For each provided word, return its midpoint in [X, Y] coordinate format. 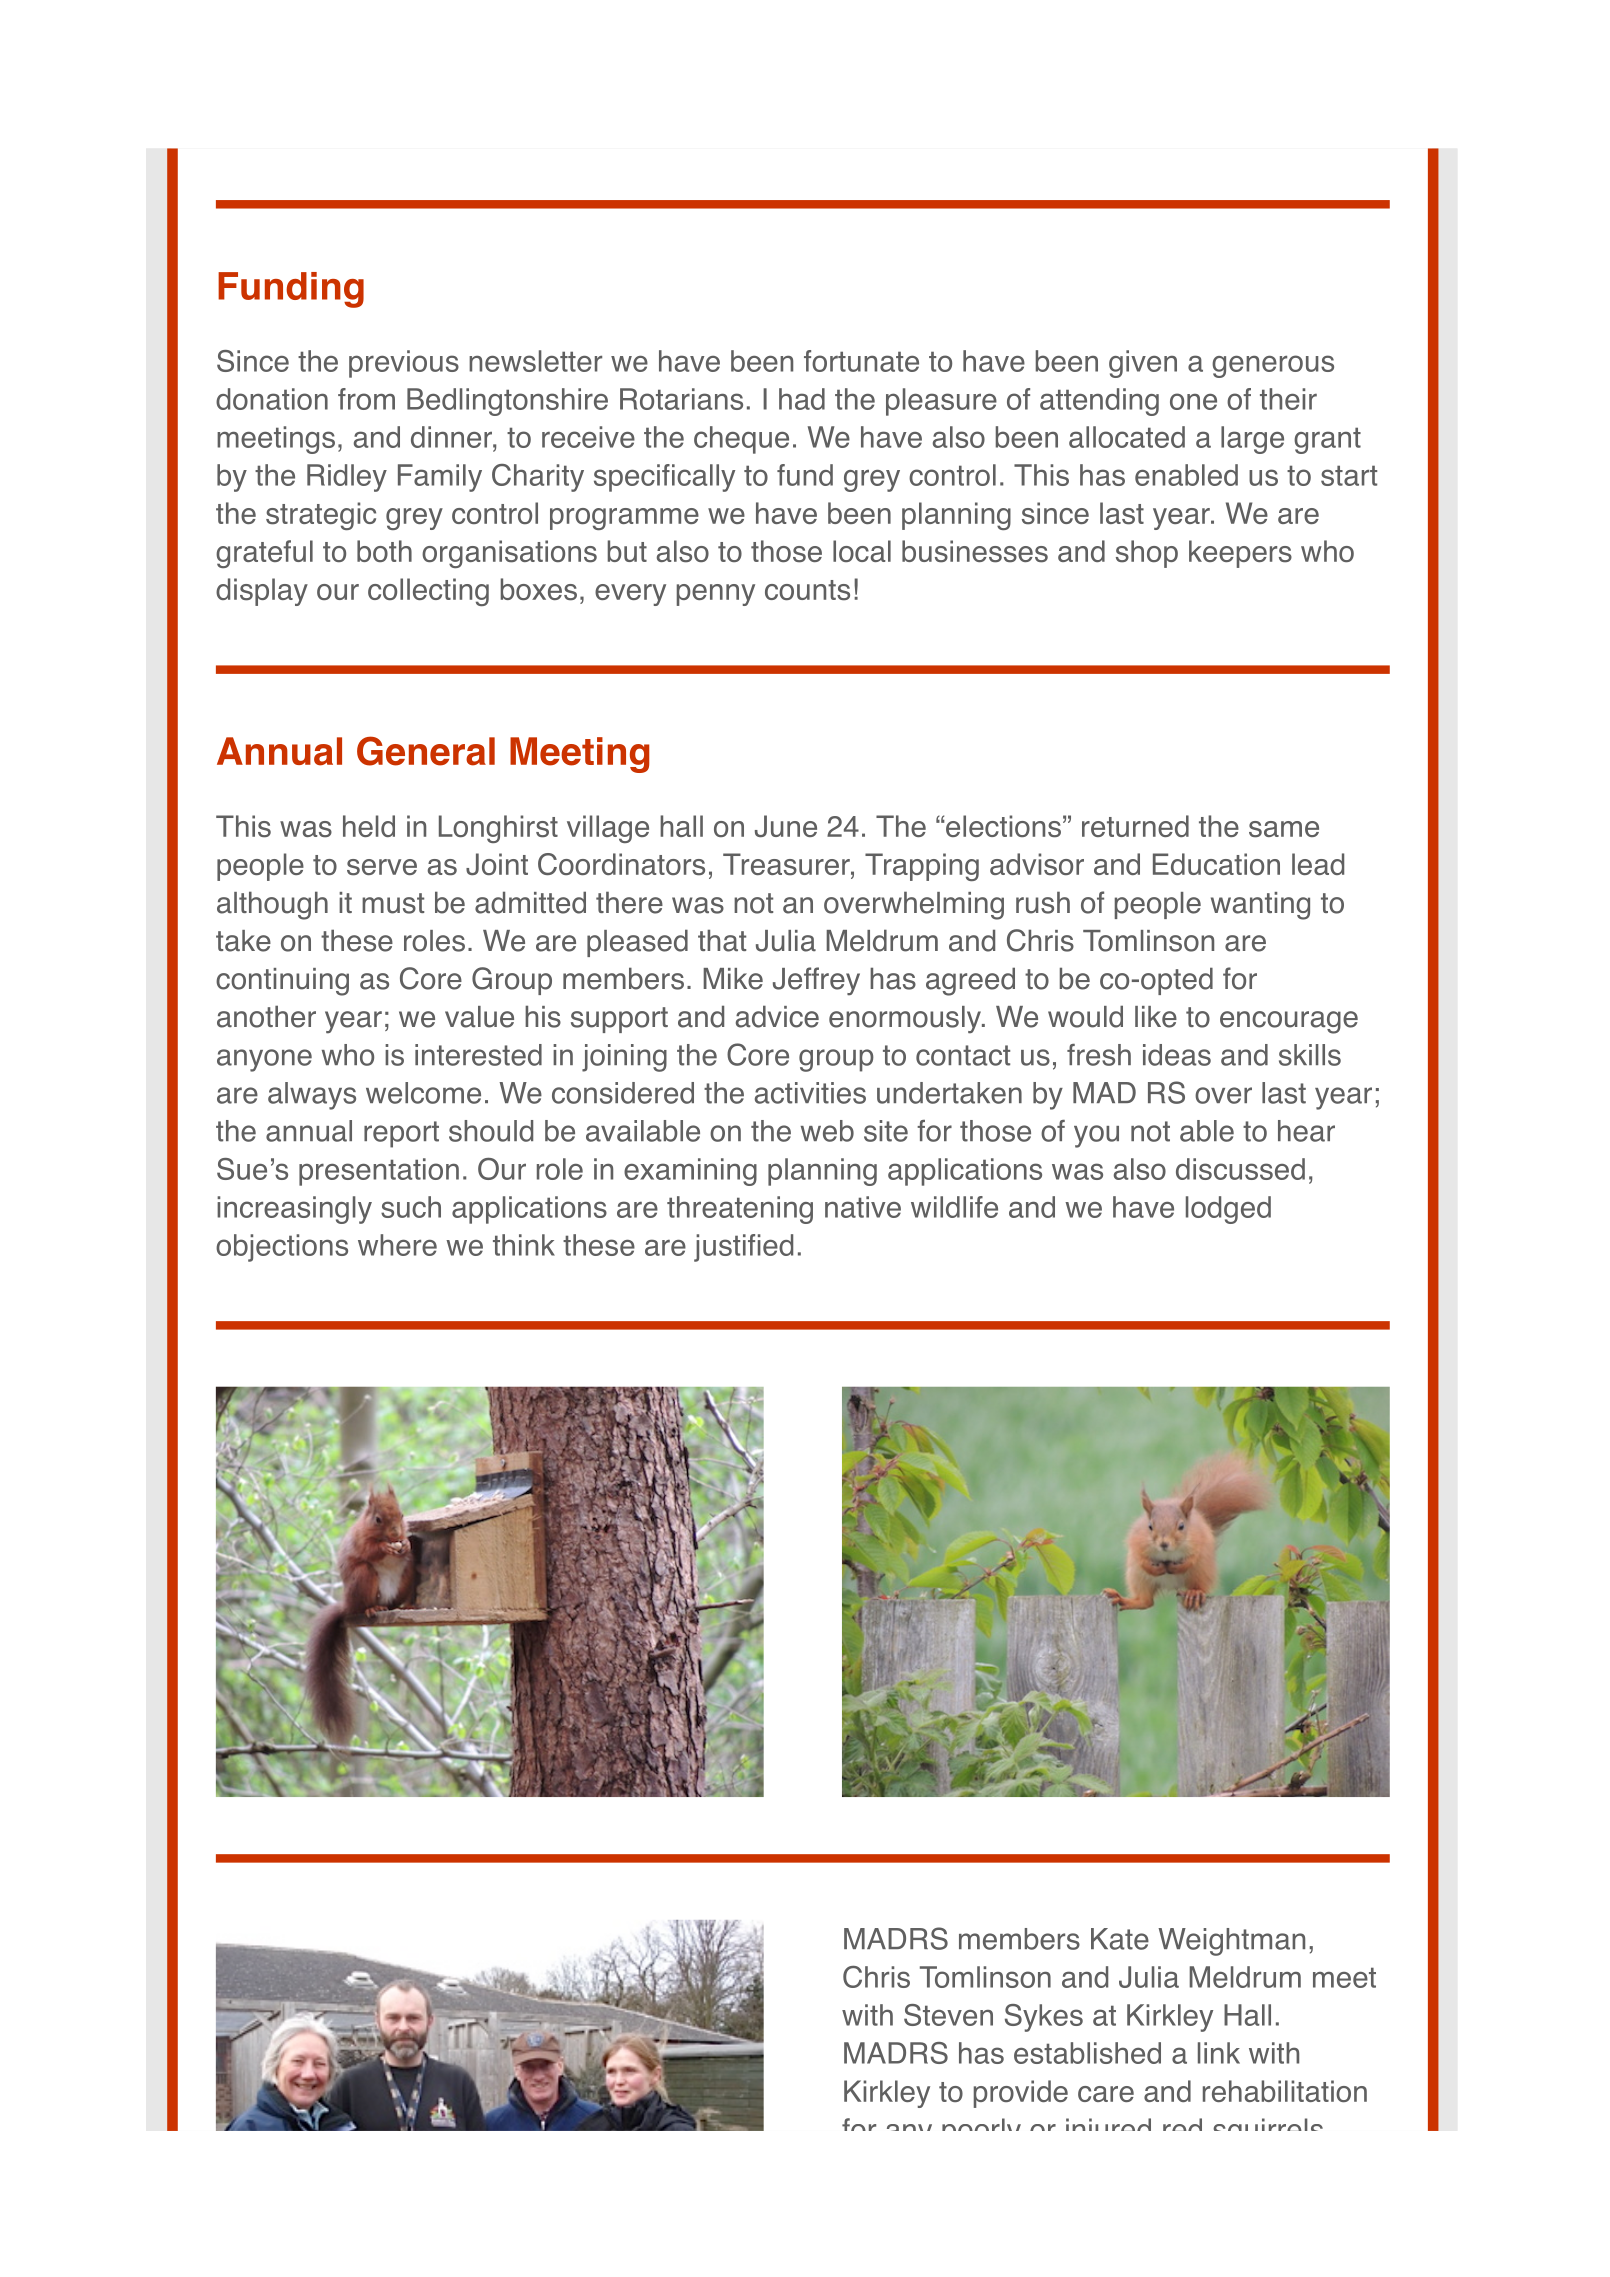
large [1252, 440]
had [802, 399]
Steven [948, 2015]
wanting [1260, 906]
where [397, 1245]
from [366, 399]
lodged [1228, 1210]
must [393, 903]
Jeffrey [816, 981]
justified [743, 1248]
